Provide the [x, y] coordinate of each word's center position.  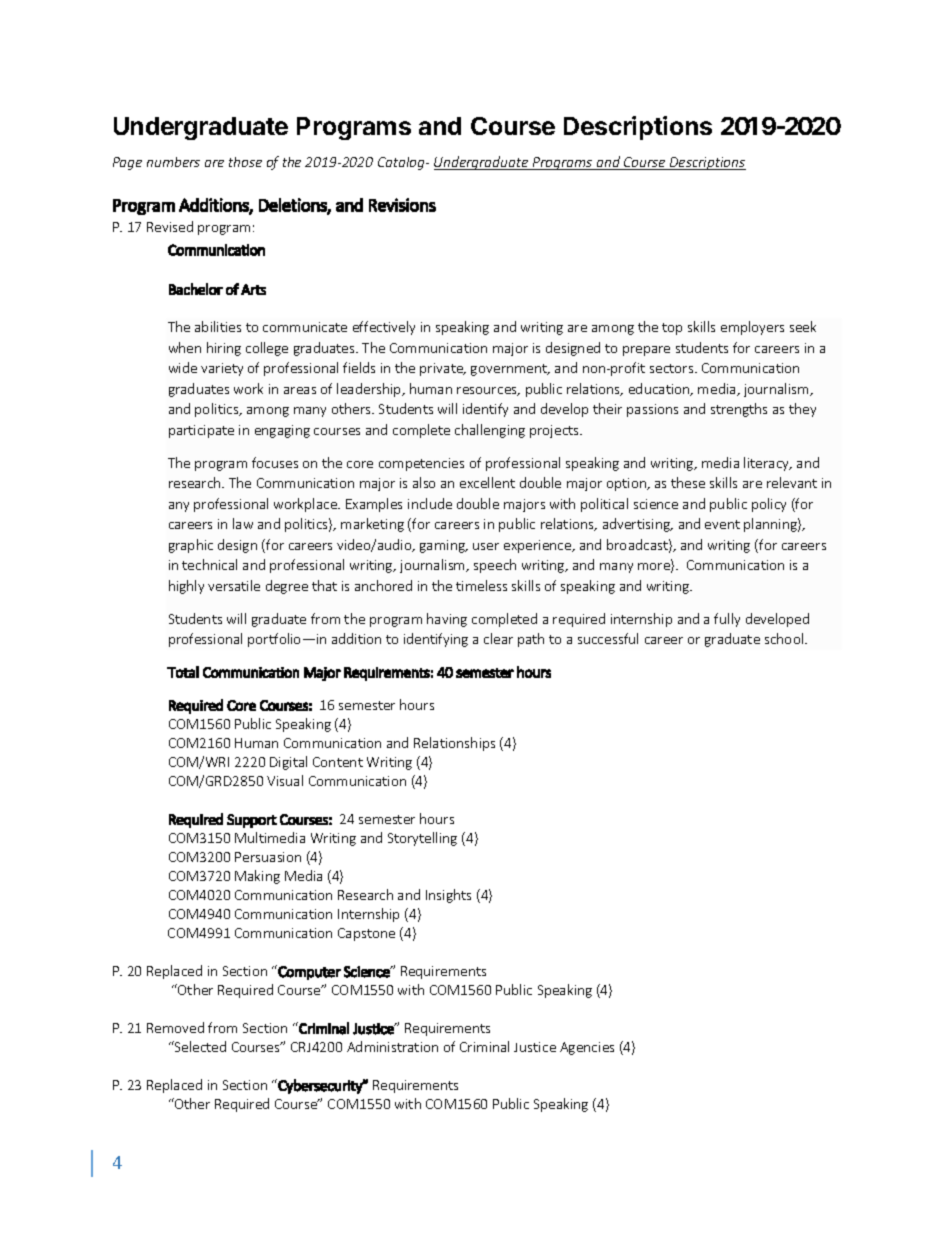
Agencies [587, 1048]
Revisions [402, 205]
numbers [173, 162]
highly [186, 587]
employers [752, 328]
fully [727, 620]
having [447, 620]
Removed [175, 1027]
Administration [392, 1046]
